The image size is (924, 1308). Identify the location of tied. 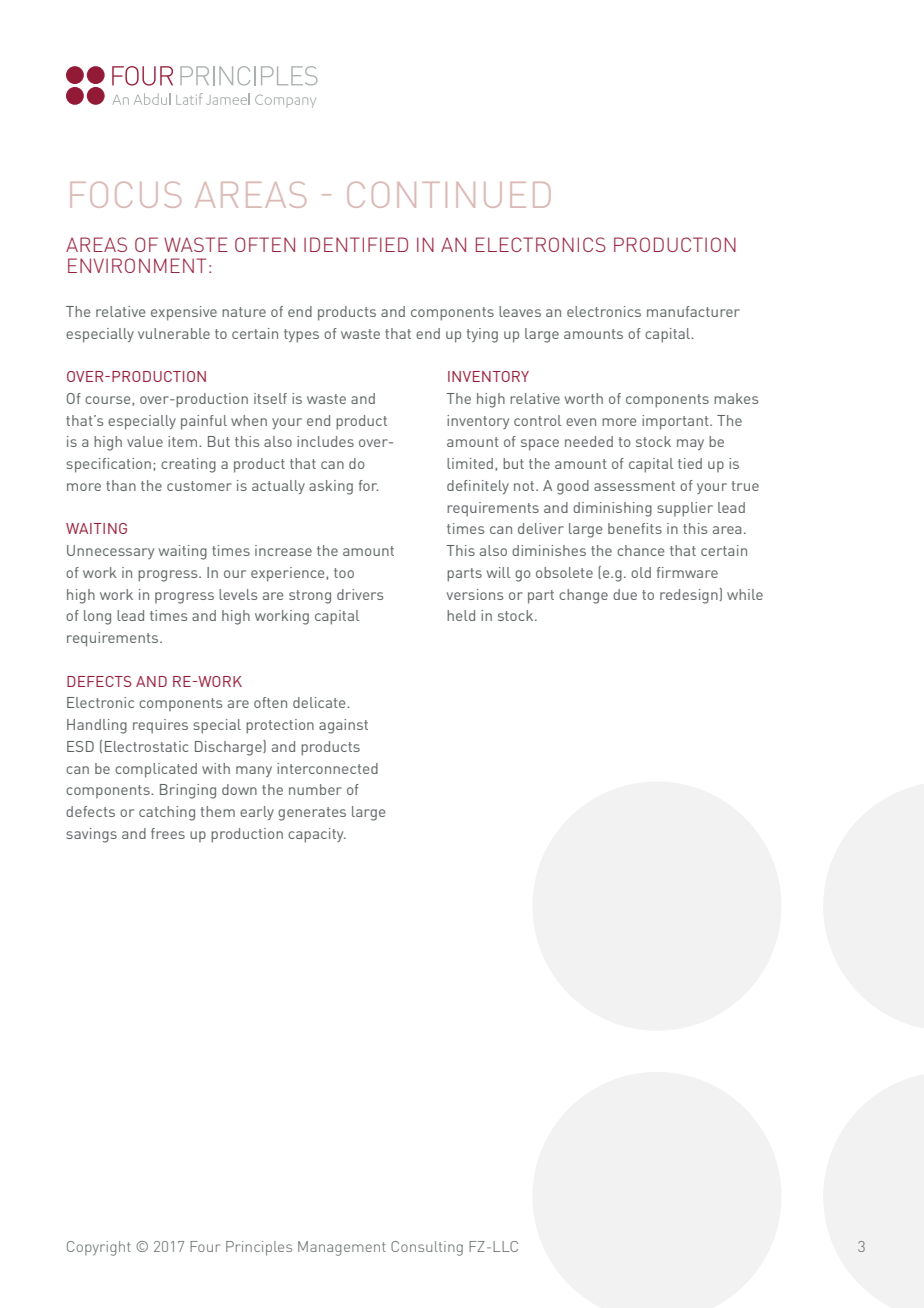
(690, 463).
